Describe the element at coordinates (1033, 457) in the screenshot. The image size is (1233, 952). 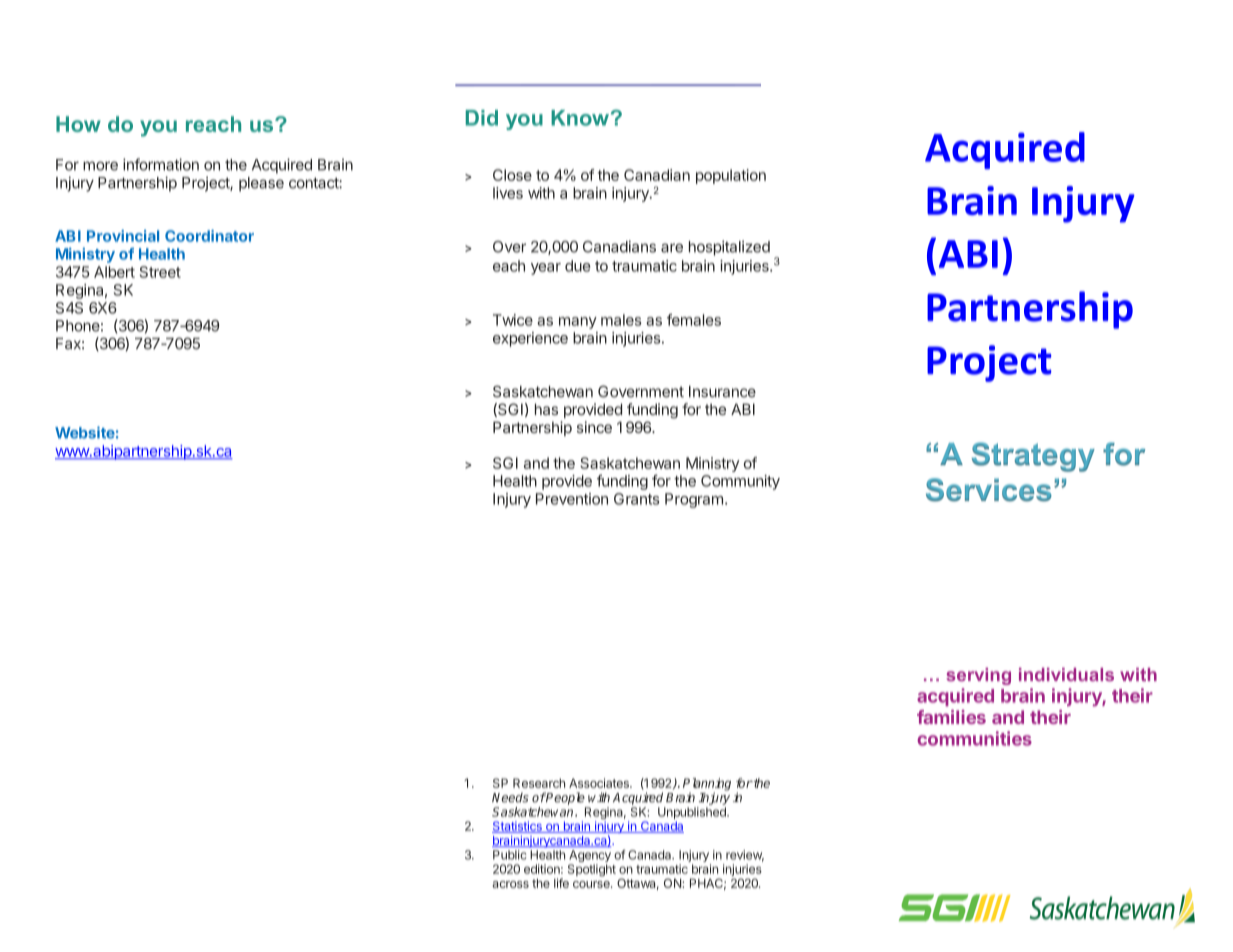
I see `Strategy` at that location.
